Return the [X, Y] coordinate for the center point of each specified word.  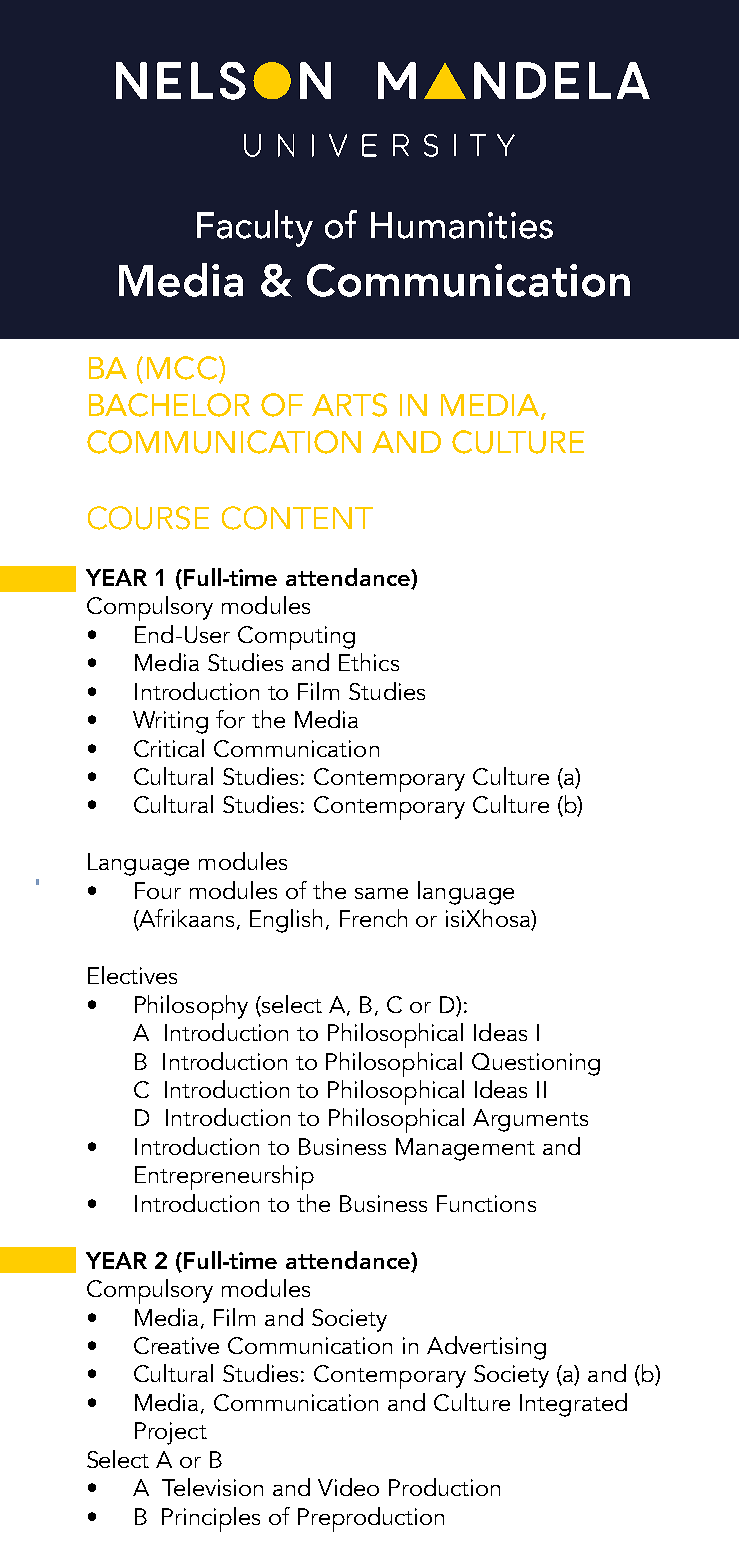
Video [348, 1487]
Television [212, 1487]
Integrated [573, 1405]
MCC [182, 368]
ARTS [349, 405]
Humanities [462, 225]
